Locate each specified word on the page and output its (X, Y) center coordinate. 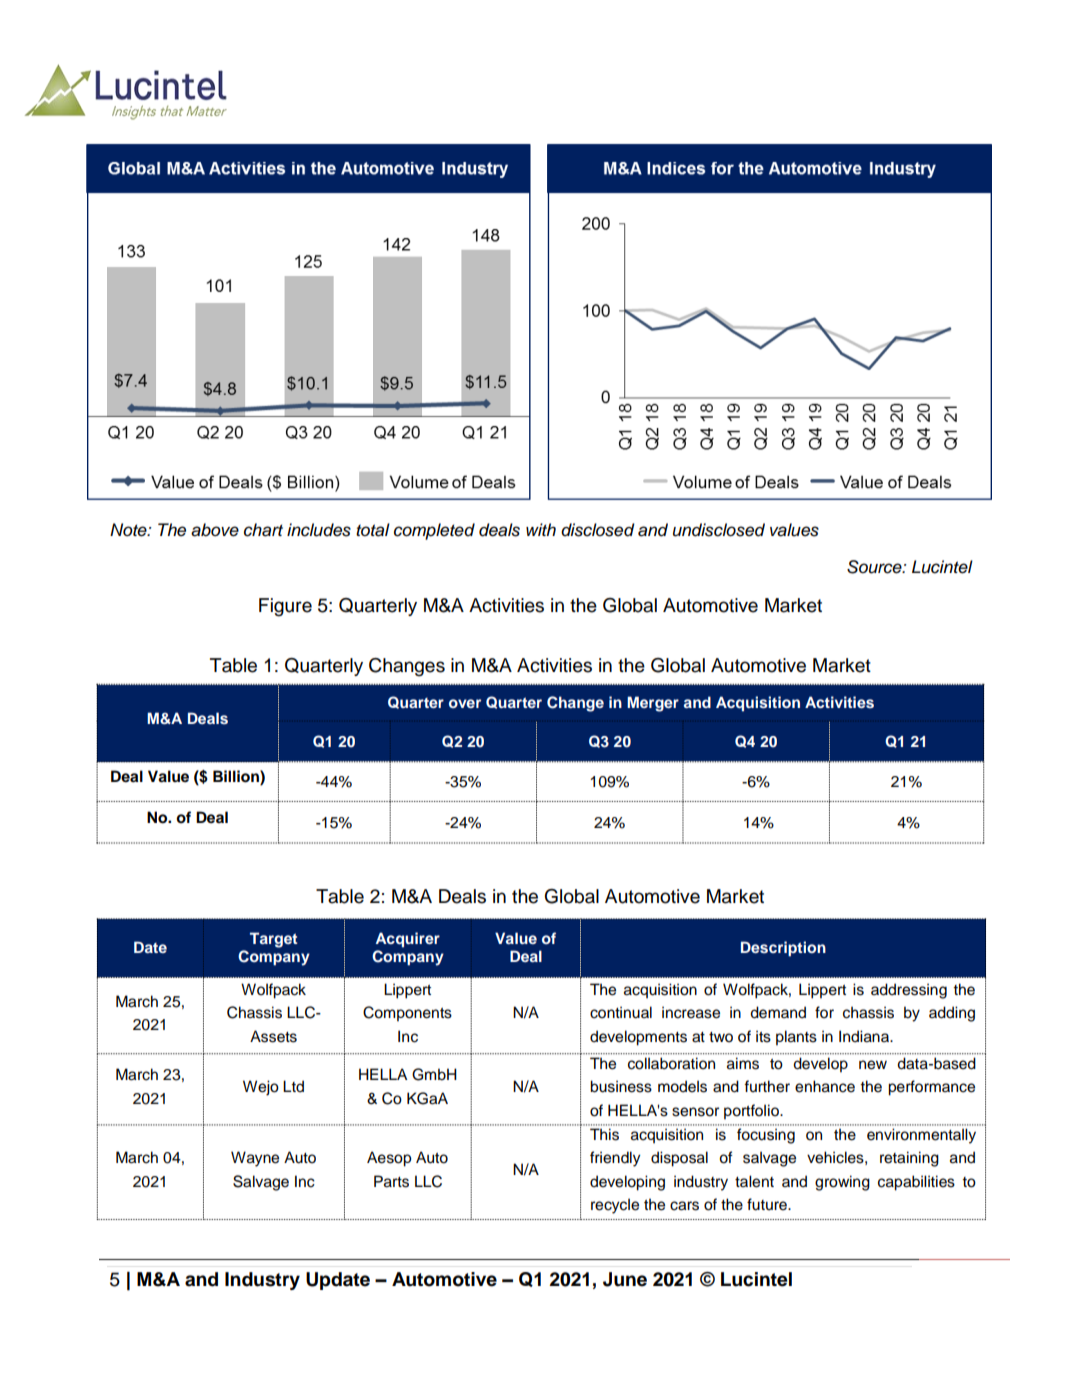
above (215, 530)
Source (875, 567)
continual (621, 1012)
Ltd (293, 1086)
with (541, 529)
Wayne (255, 1159)
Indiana (865, 1036)
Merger (653, 704)
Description (783, 949)
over (465, 703)
